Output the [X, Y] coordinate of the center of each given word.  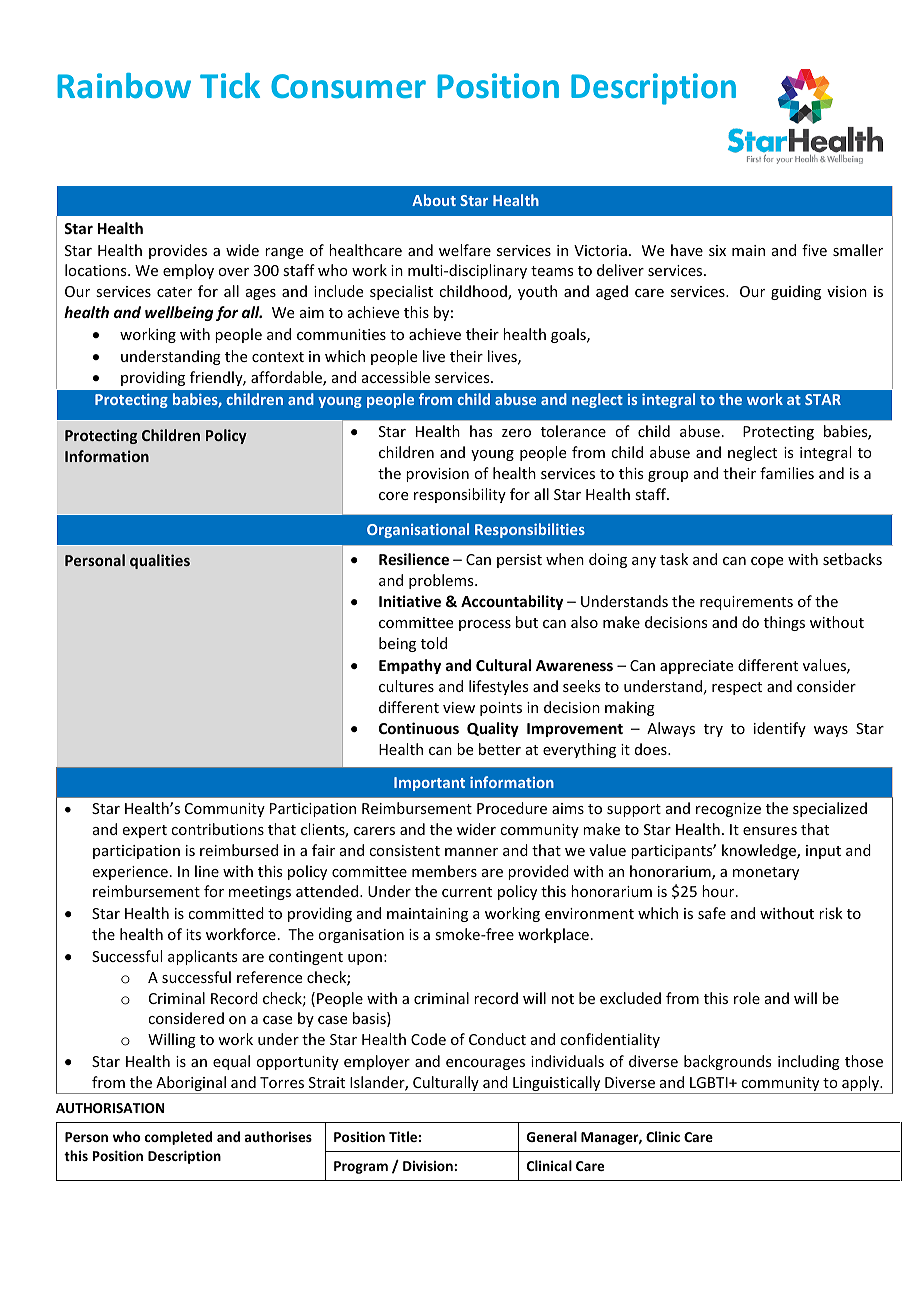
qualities [160, 561]
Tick [230, 85]
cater [174, 292]
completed [178, 1138]
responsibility [460, 495]
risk [831, 913]
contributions [217, 829]
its [193, 934]
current [467, 892]
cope [767, 562]
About [434, 200]
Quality [493, 729]
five [814, 250]
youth [537, 292]
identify [780, 729]
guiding [796, 292]
